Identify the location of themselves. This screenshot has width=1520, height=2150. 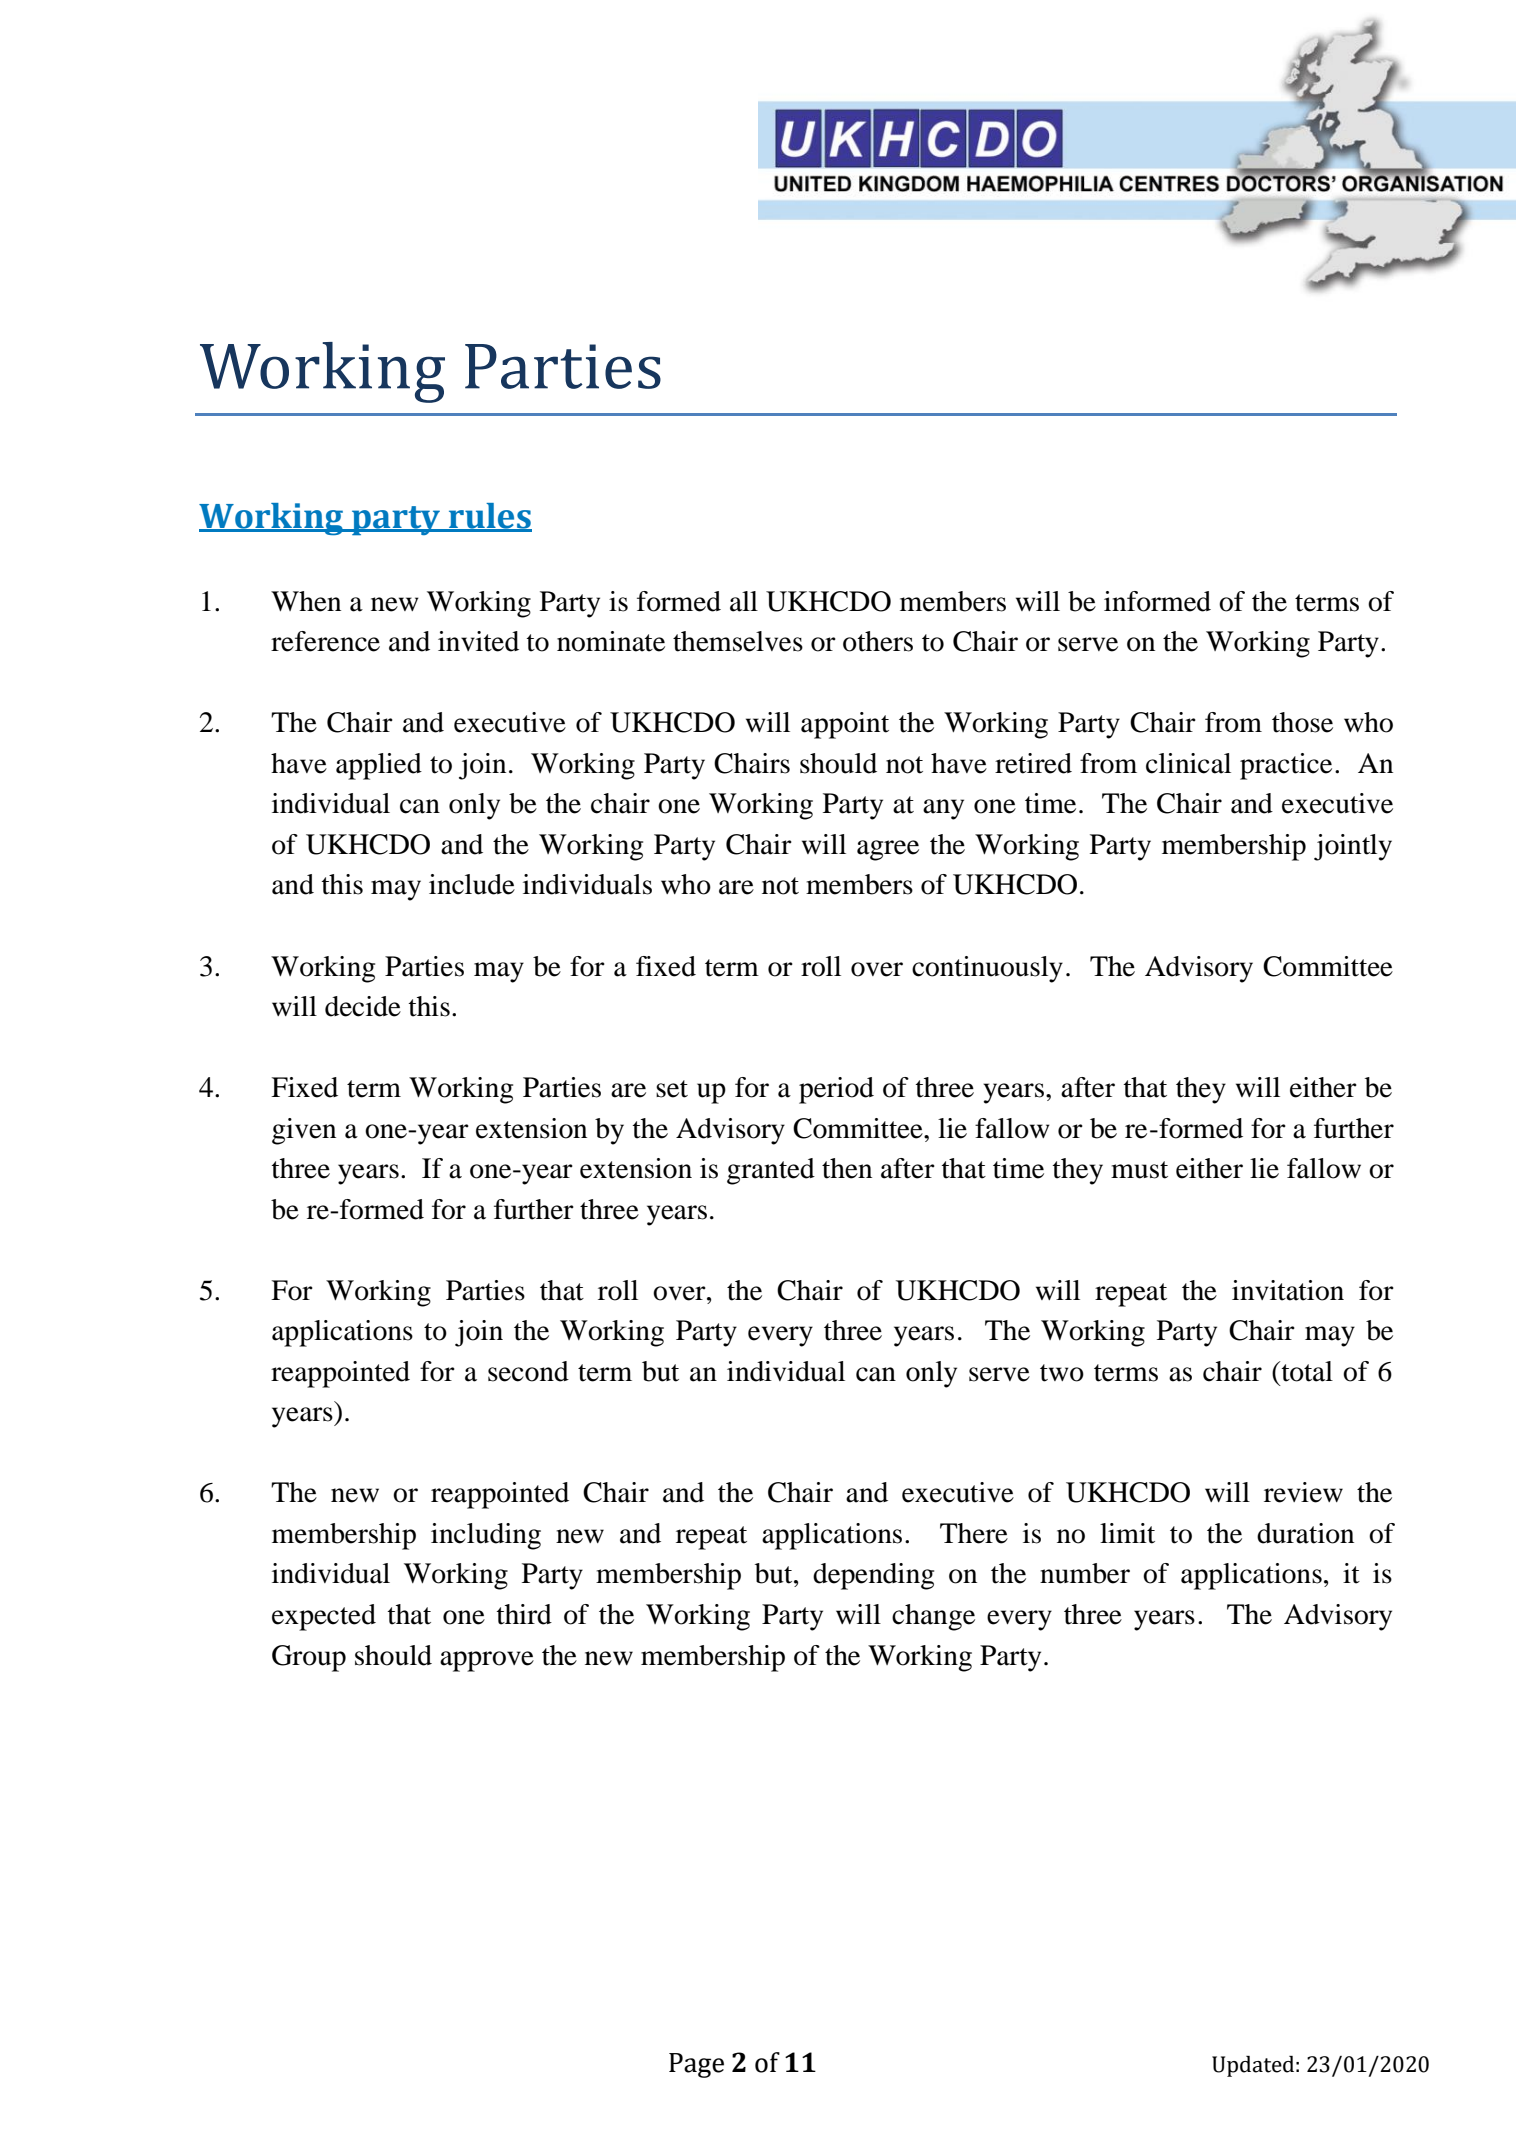
(738, 641).
